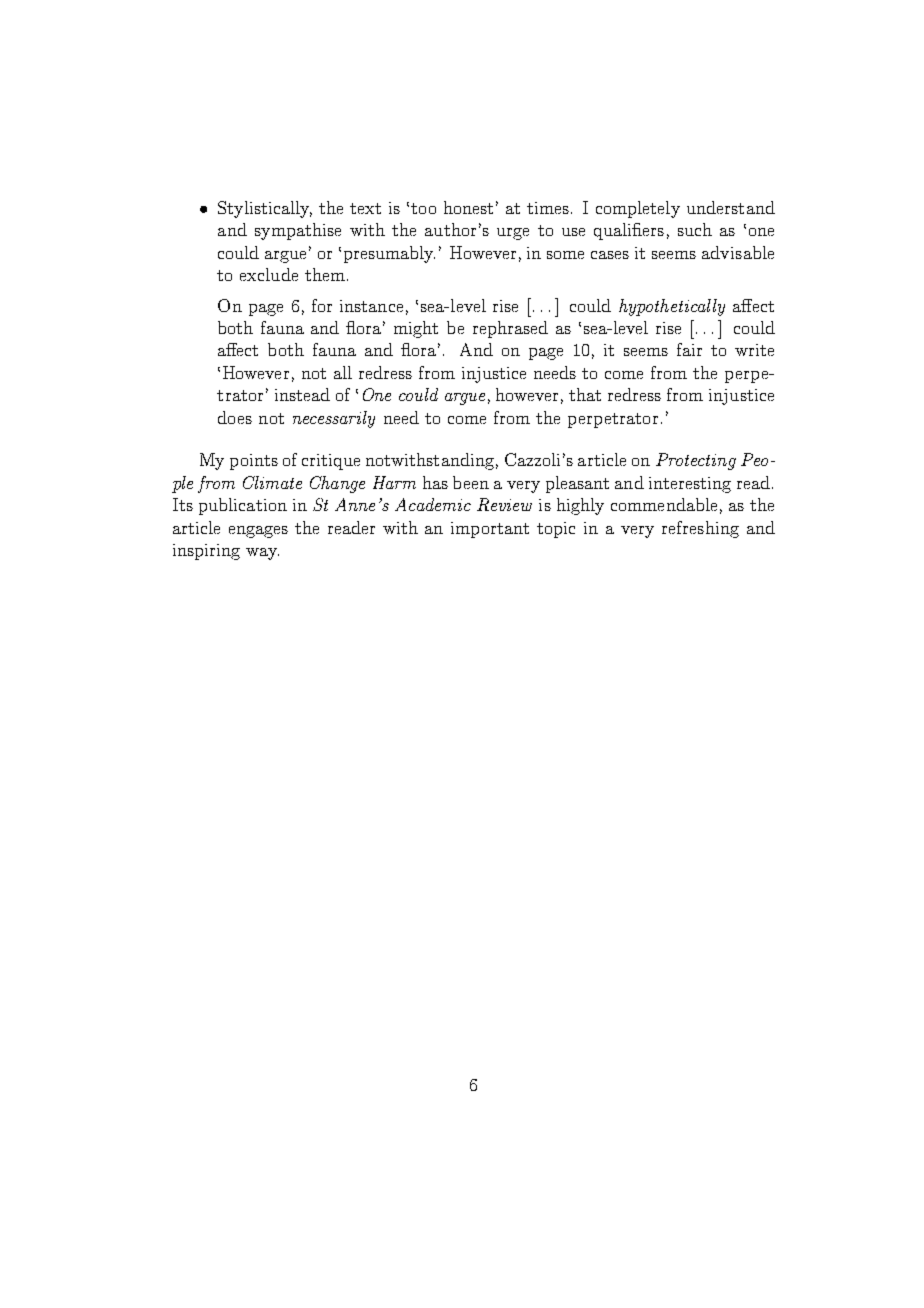 The image size is (924, 1308). I want to click on important, so click(490, 530).
